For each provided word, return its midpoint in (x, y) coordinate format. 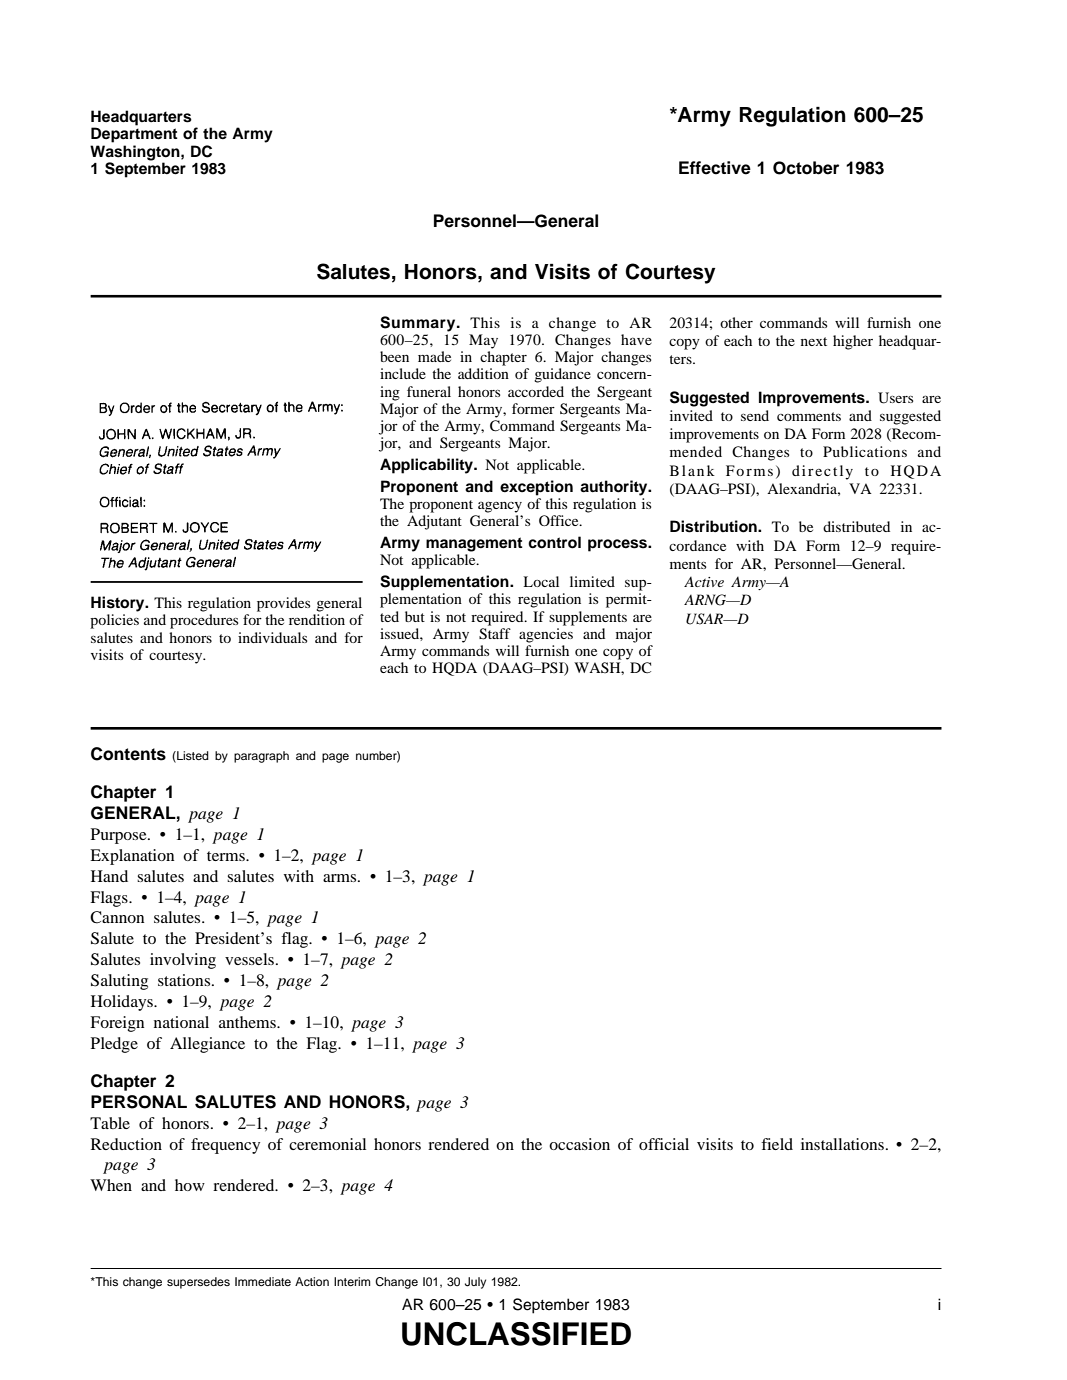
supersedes (198, 1283)
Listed (192, 756)
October (806, 168)
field (777, 1144)
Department (134, 135)
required (498, 618)
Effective (715, 168)
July (475, 1283)
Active (704, 582)
